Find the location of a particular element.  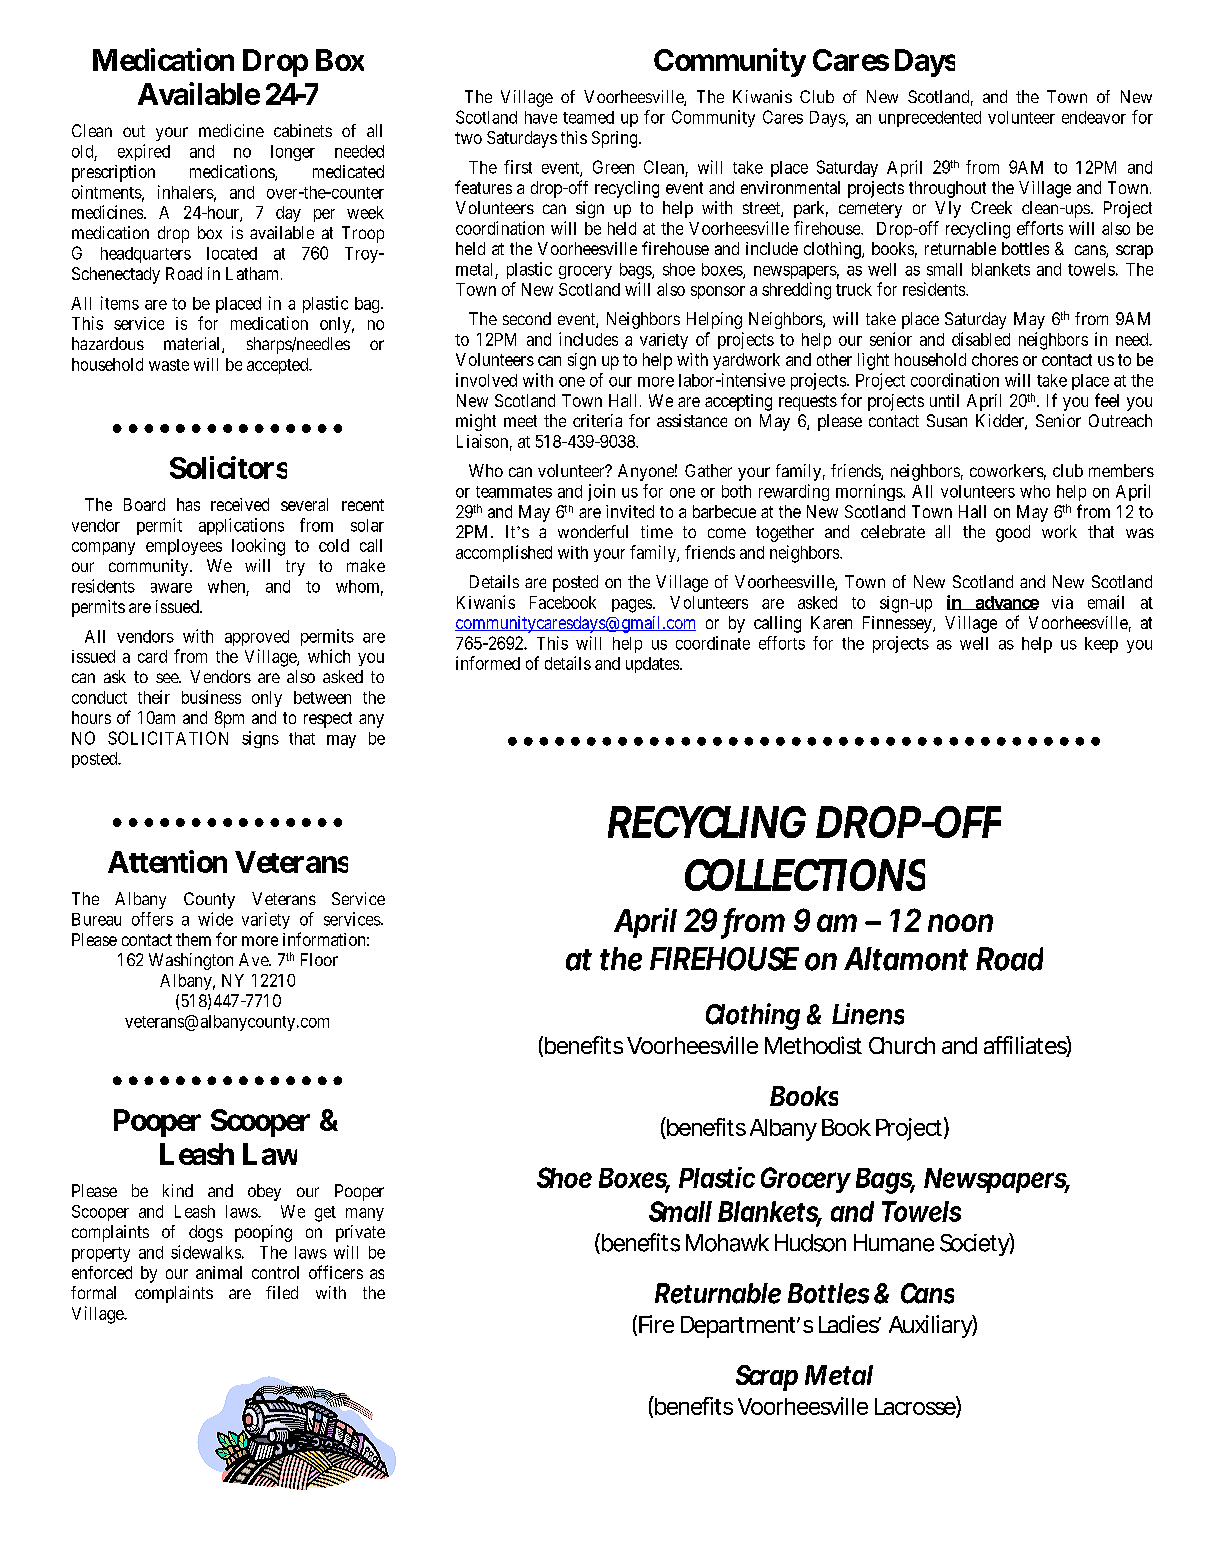

updates is located at coordinates (653, 665).
